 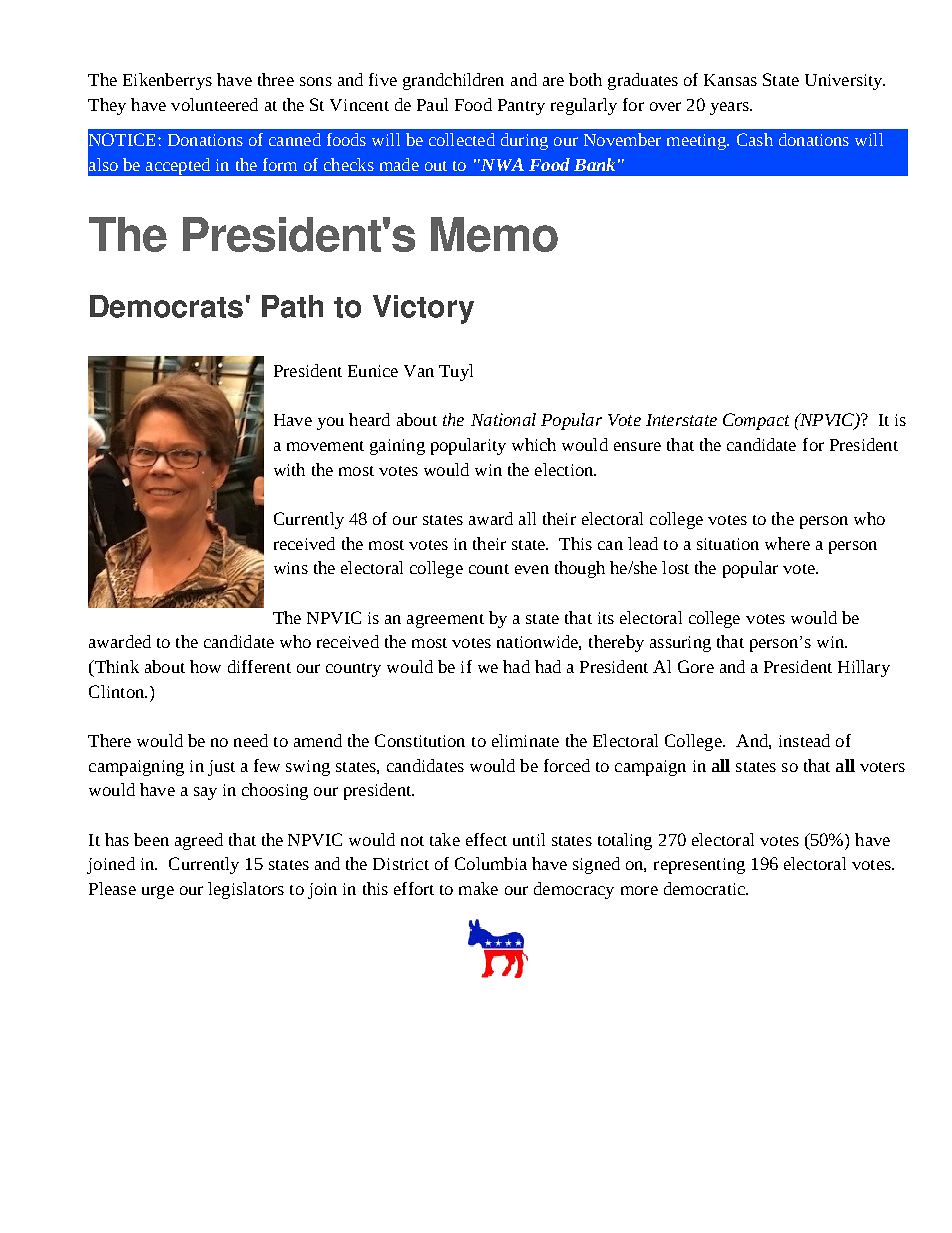 I want to click on Van, so click(x=419, y=371).
